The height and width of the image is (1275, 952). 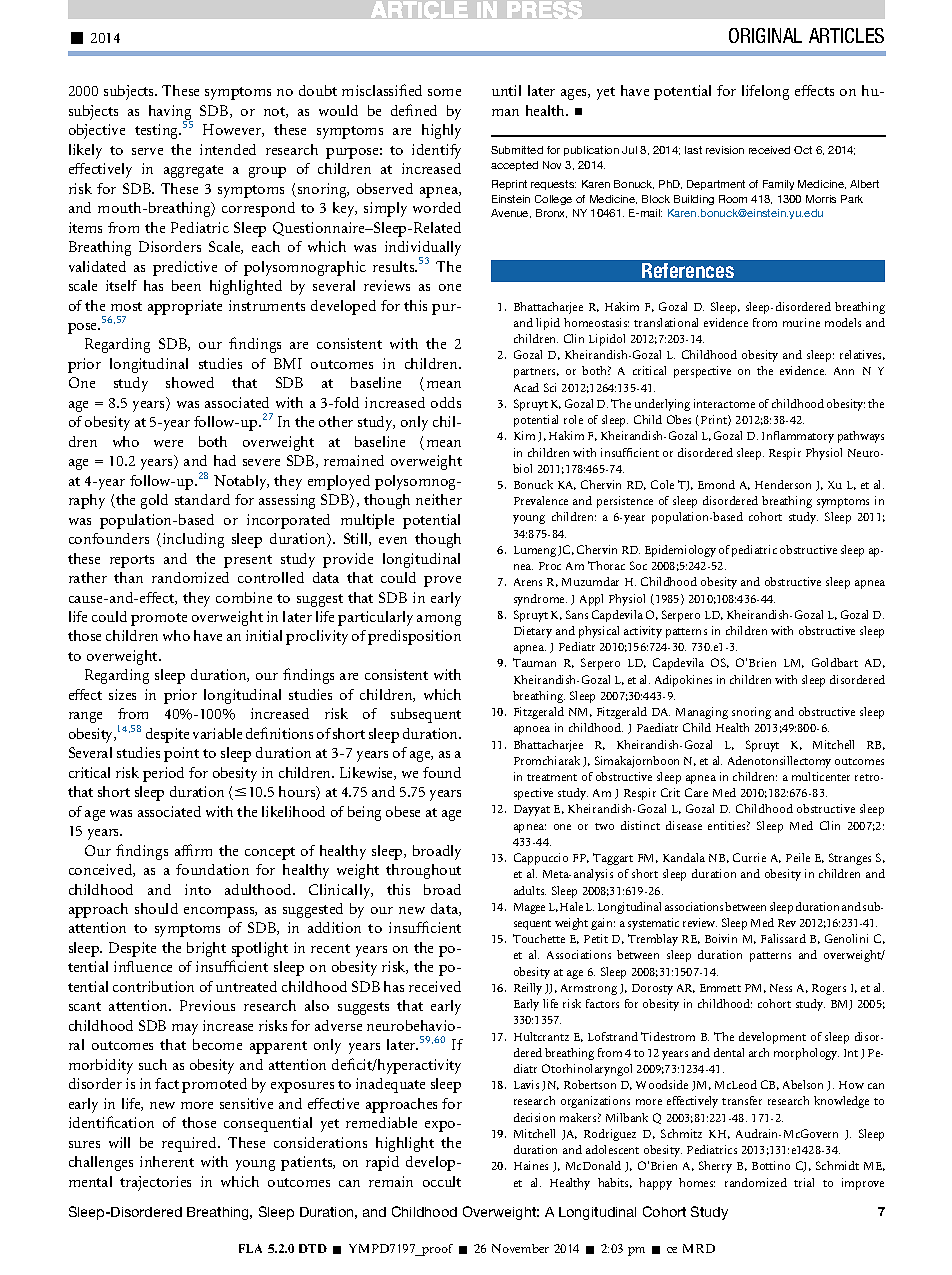 What do you see at coordinates (506, 90) in the image?
I see `until` at bounding box center [506, 90].
